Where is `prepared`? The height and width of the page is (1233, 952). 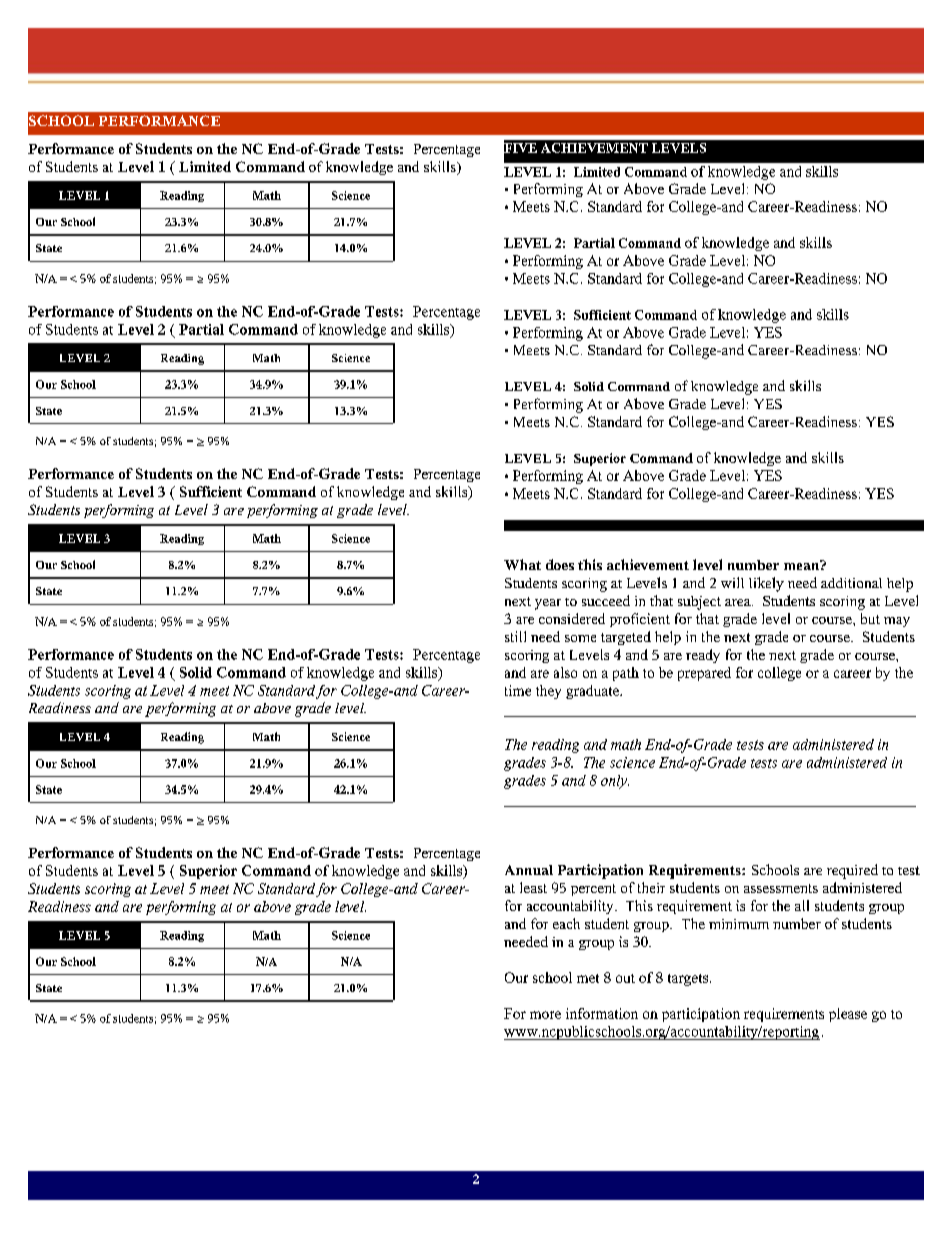
prepared is located at coordinates (704, 674).
